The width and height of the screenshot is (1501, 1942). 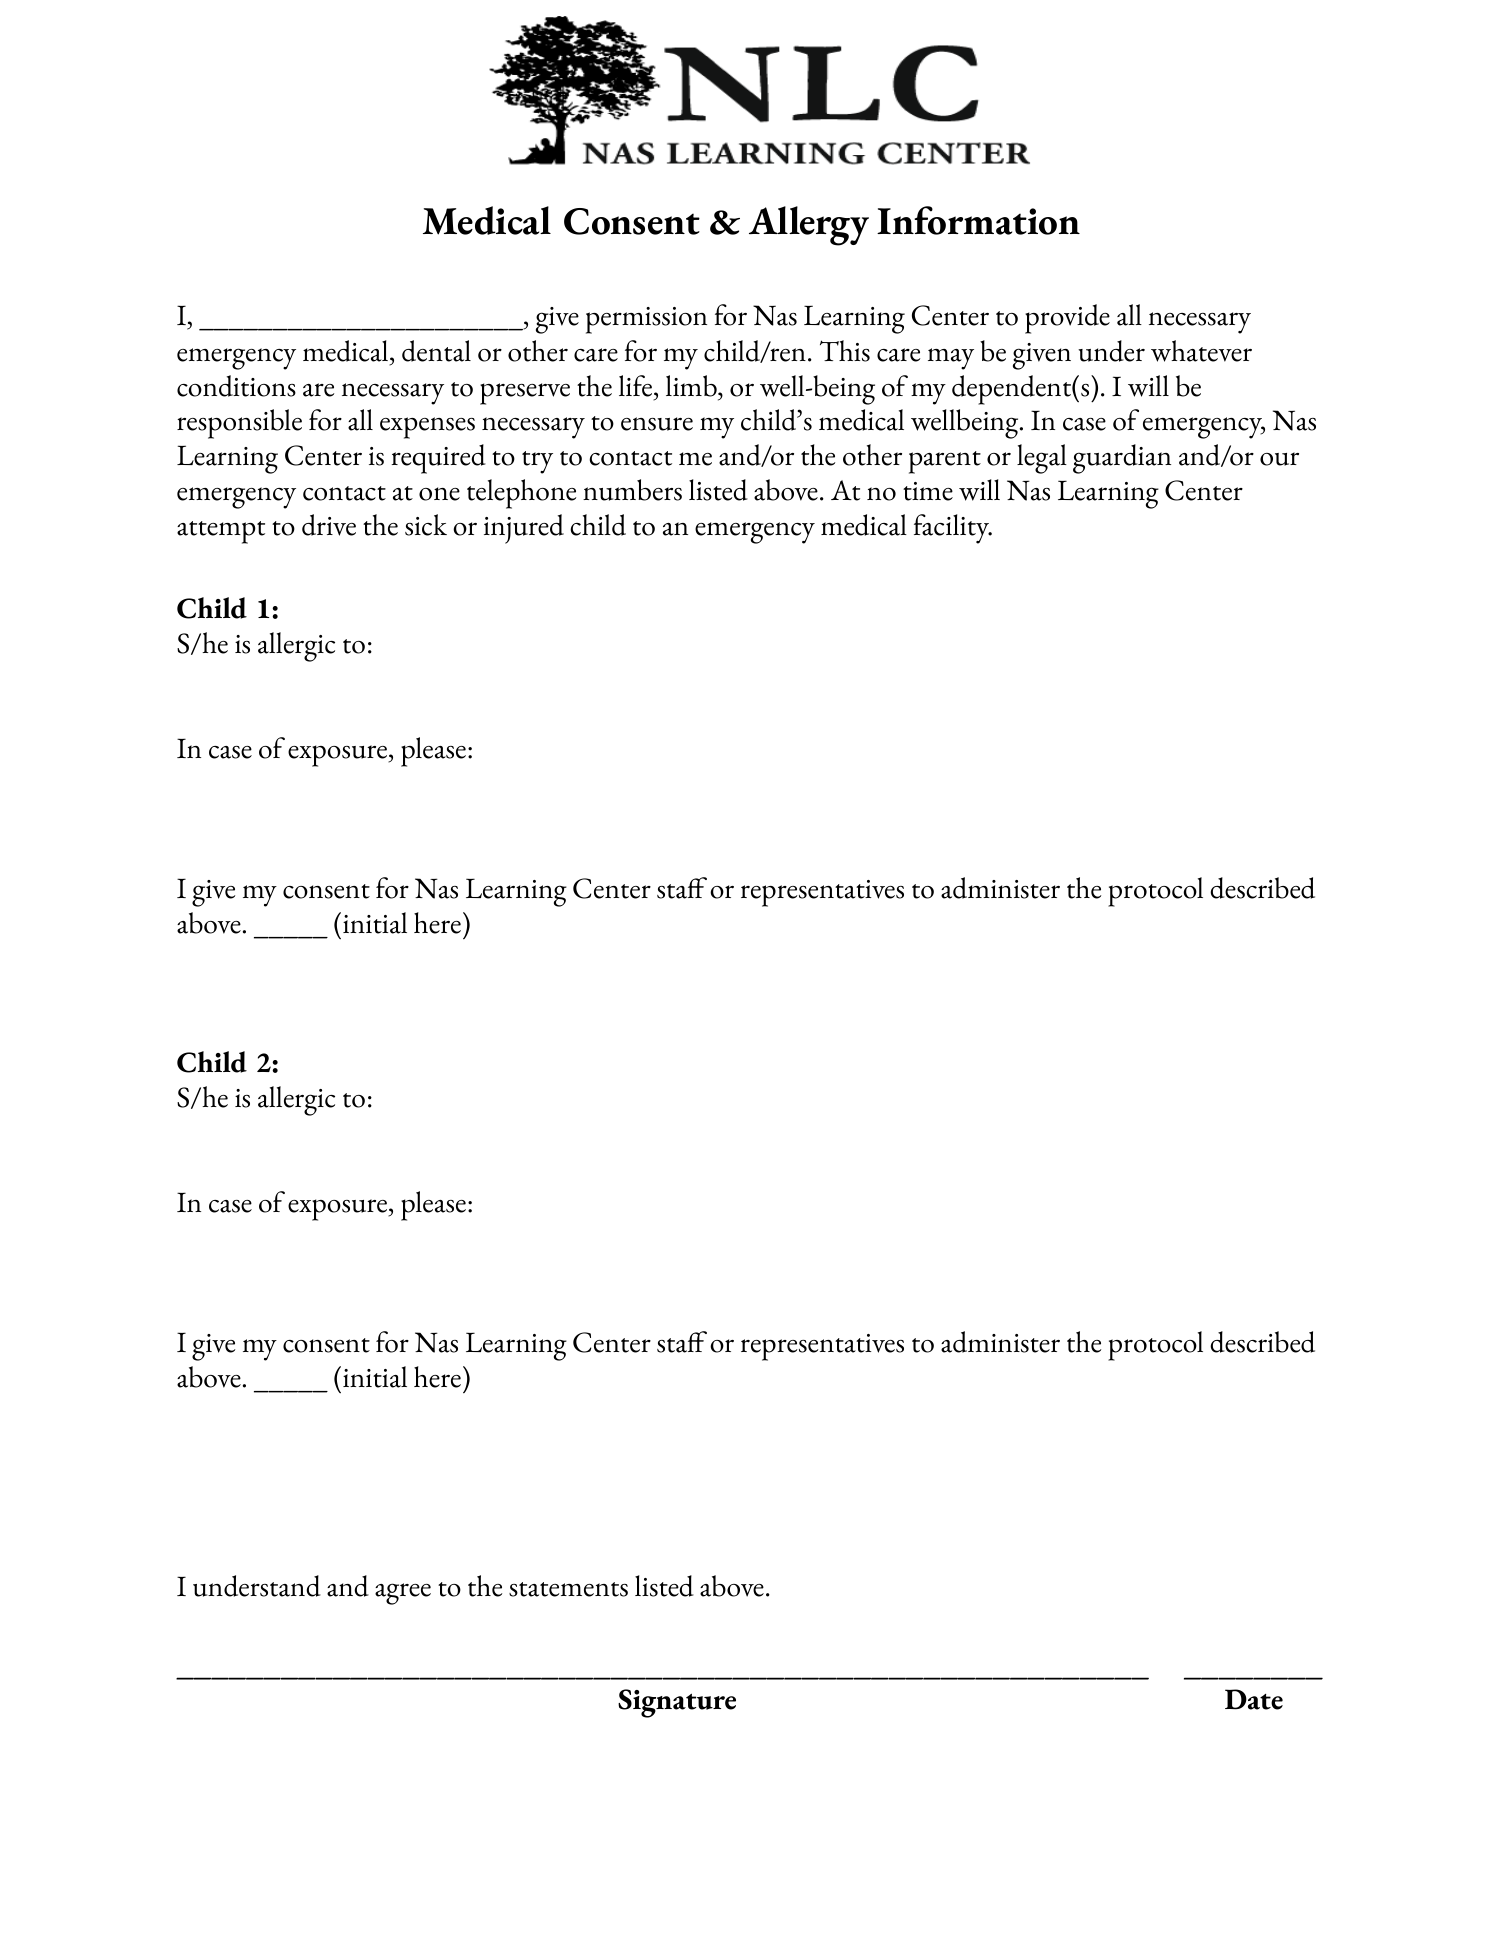 What do you see at coordinates (568, 1589) in the screenshot?
I see `statements` at bounding box center [568, 1589].
